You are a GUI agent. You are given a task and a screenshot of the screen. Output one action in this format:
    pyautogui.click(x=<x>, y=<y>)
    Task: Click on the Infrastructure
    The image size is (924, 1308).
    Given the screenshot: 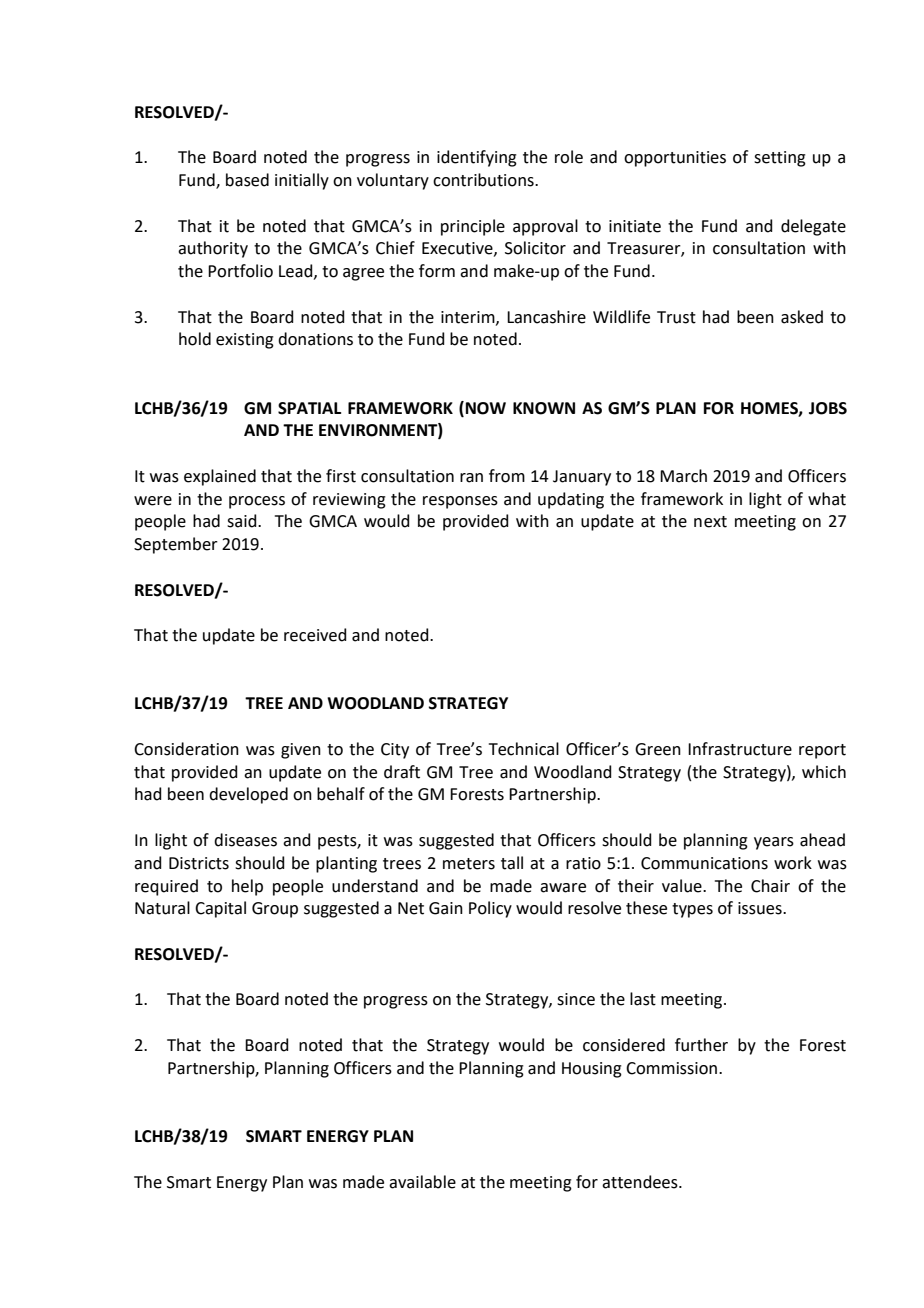 What is the action you would take?
    pyautogui.click(x=740, y=749)
